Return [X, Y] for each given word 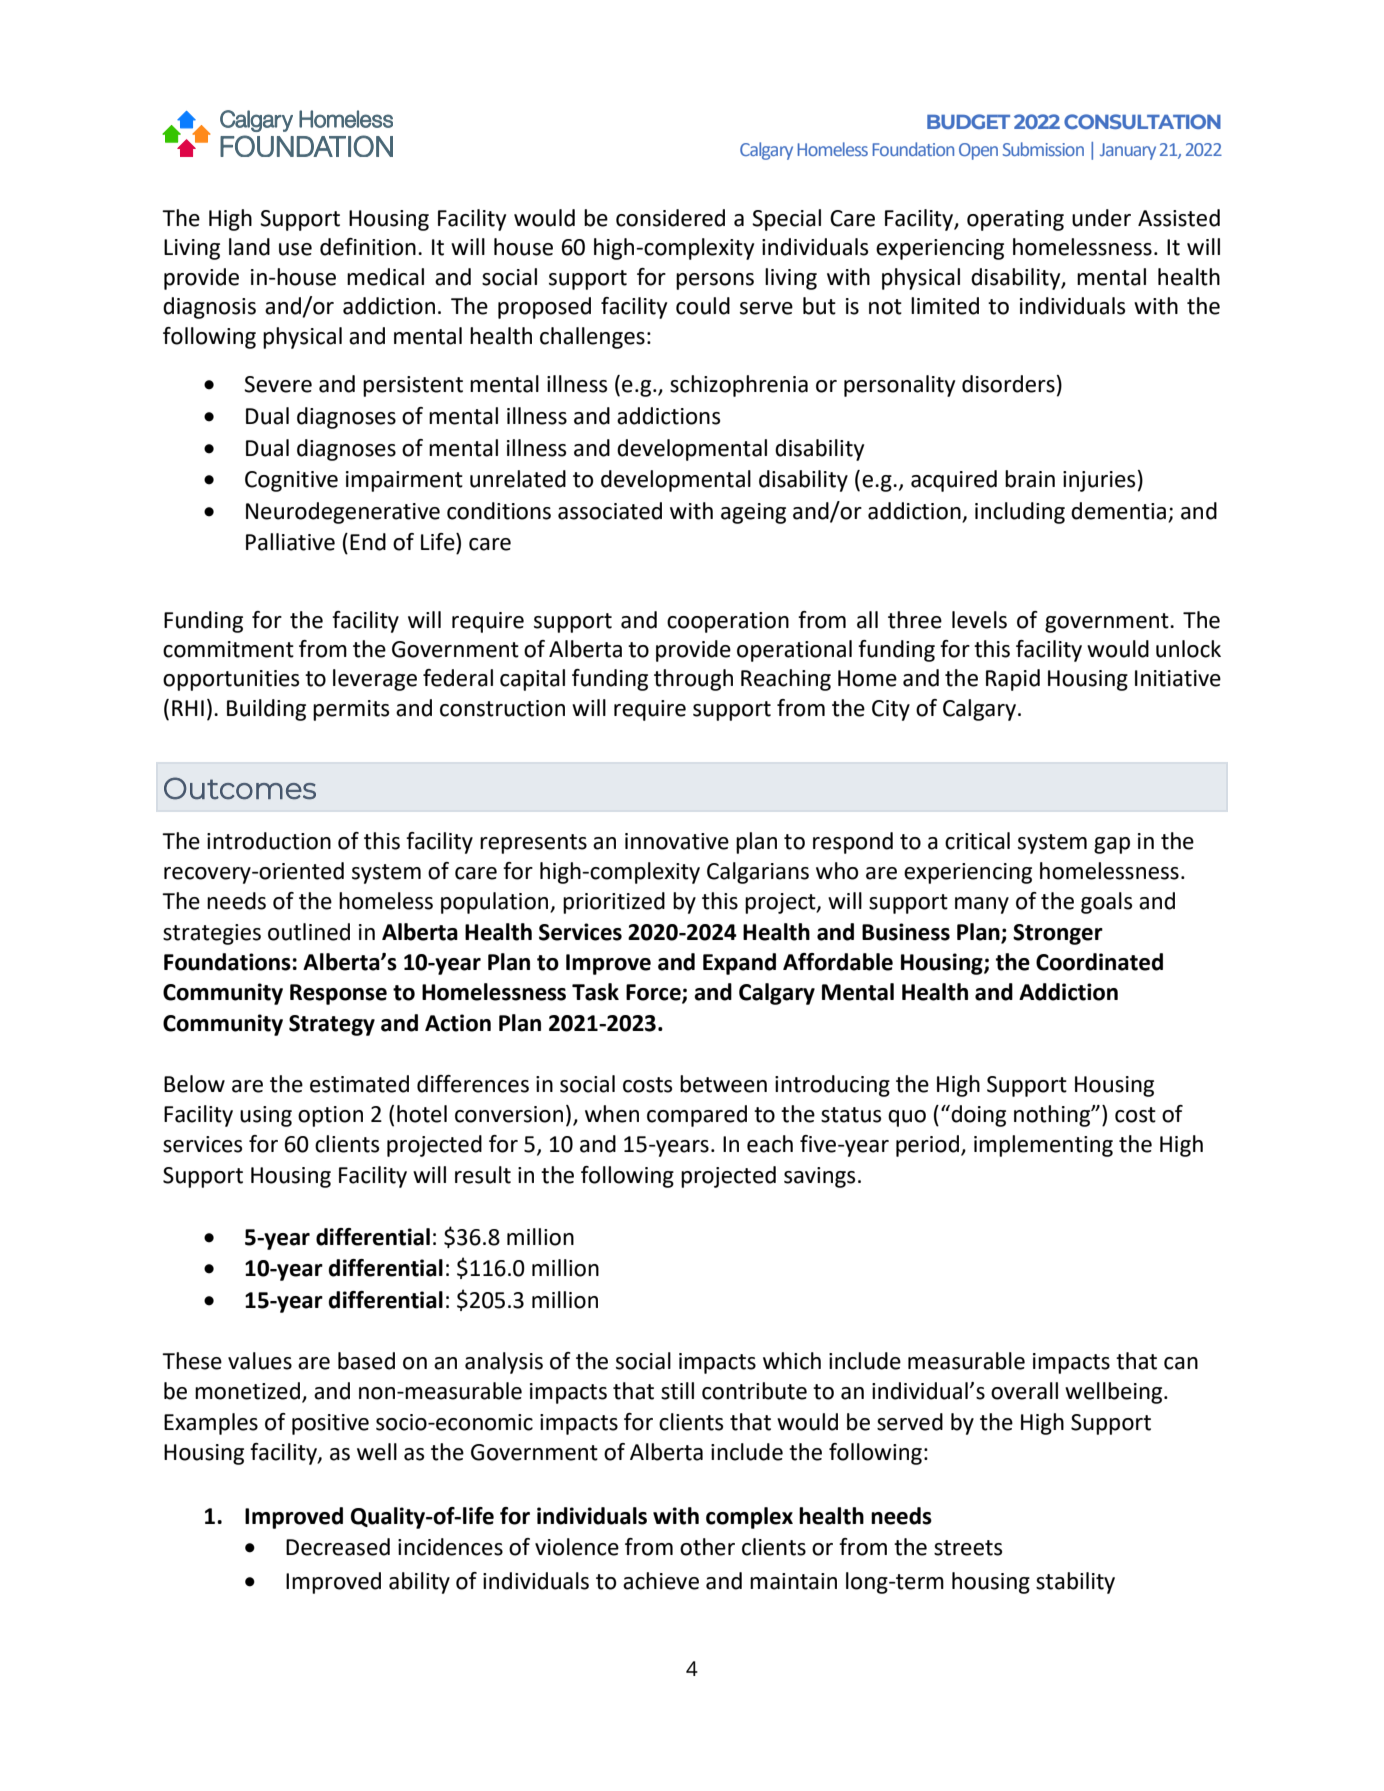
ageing [753, 513]
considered [670, 218]
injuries [1099, 481]
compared [697, 1116]
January [1128, 151]
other [707, 1547]
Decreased [338, 1547]
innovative [677, 841]
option [330, 1116]
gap [1112, 845]
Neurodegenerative [343, 513]
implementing [1043, 1146]
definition [368, 247]
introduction [269, 841]
